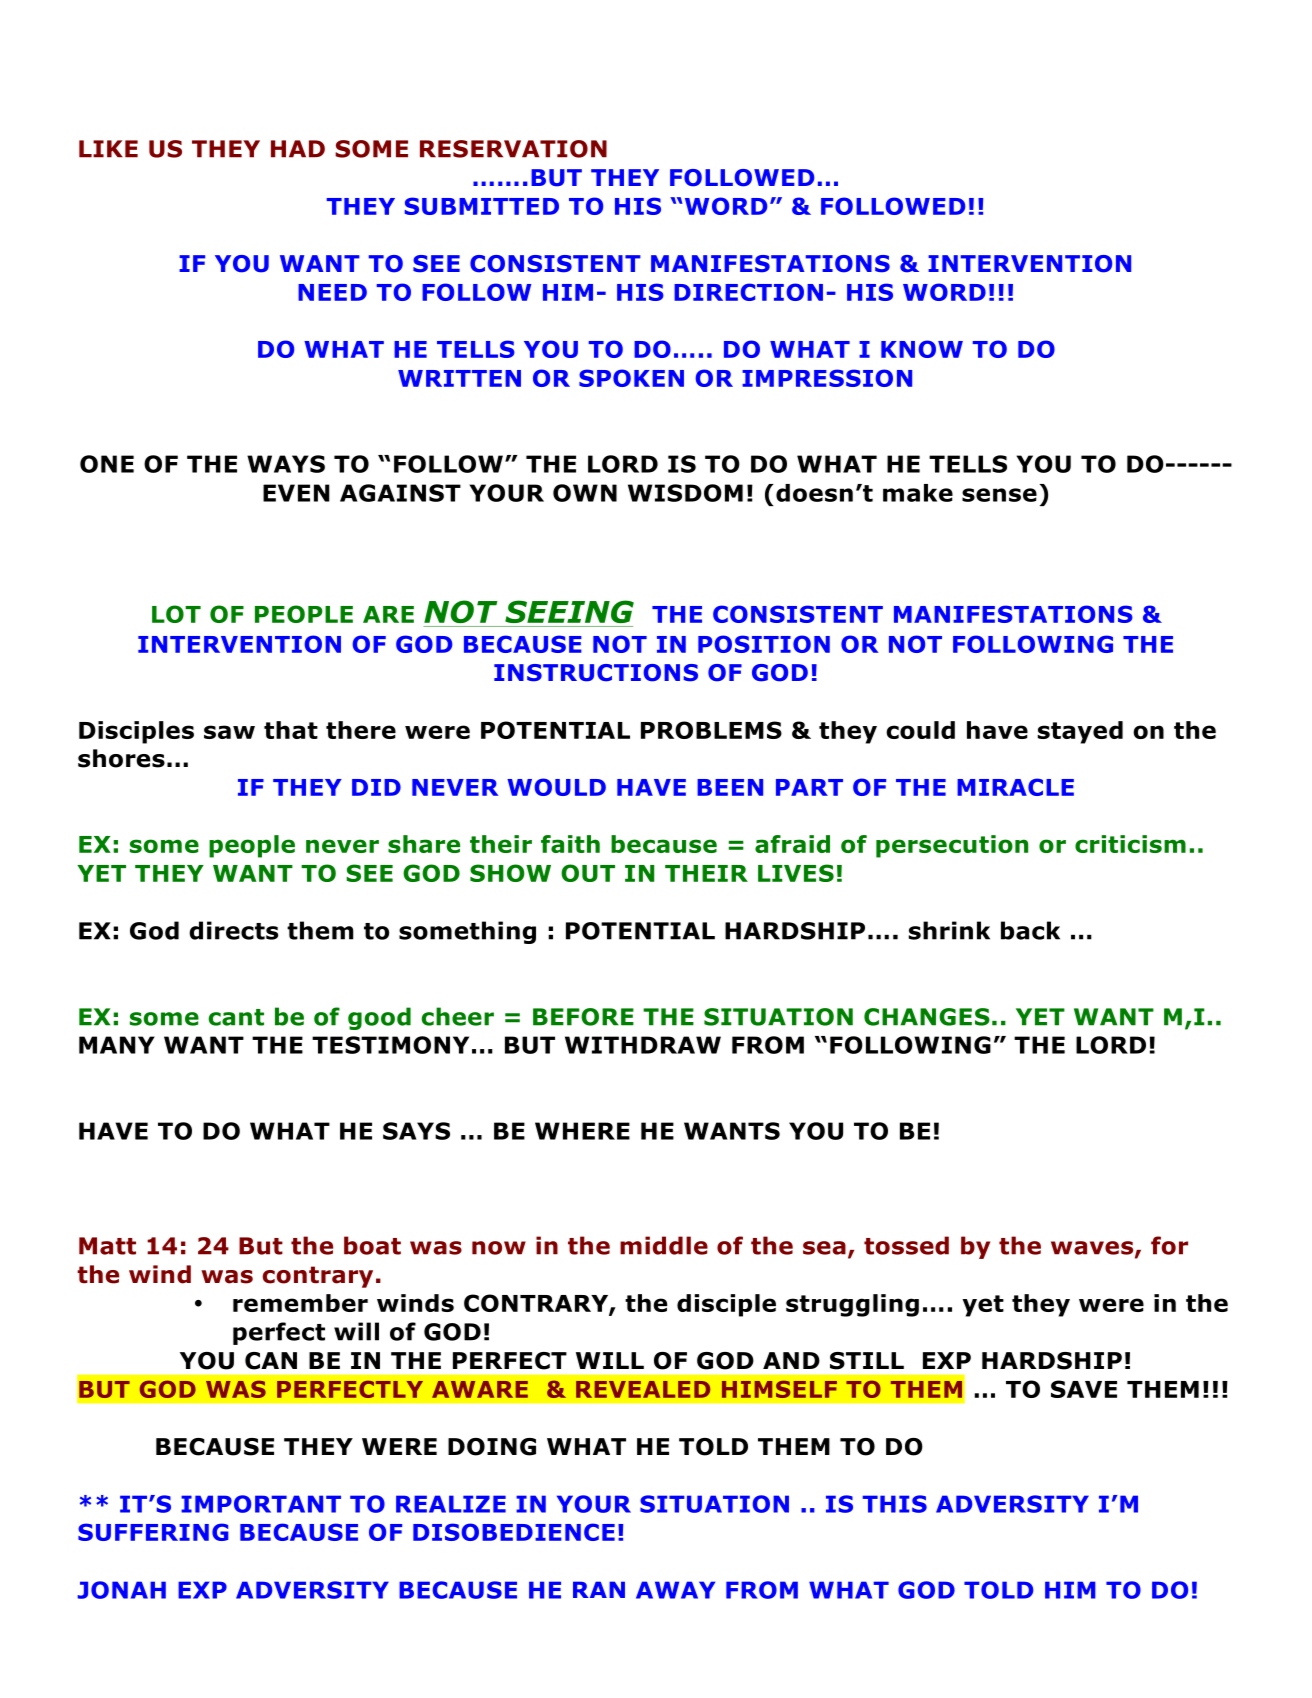 This image has height=1698, width=1312. What do you see at coordinates (906, 1245) in the image?
I see `tossed` at bounding box center [906, 1245].
